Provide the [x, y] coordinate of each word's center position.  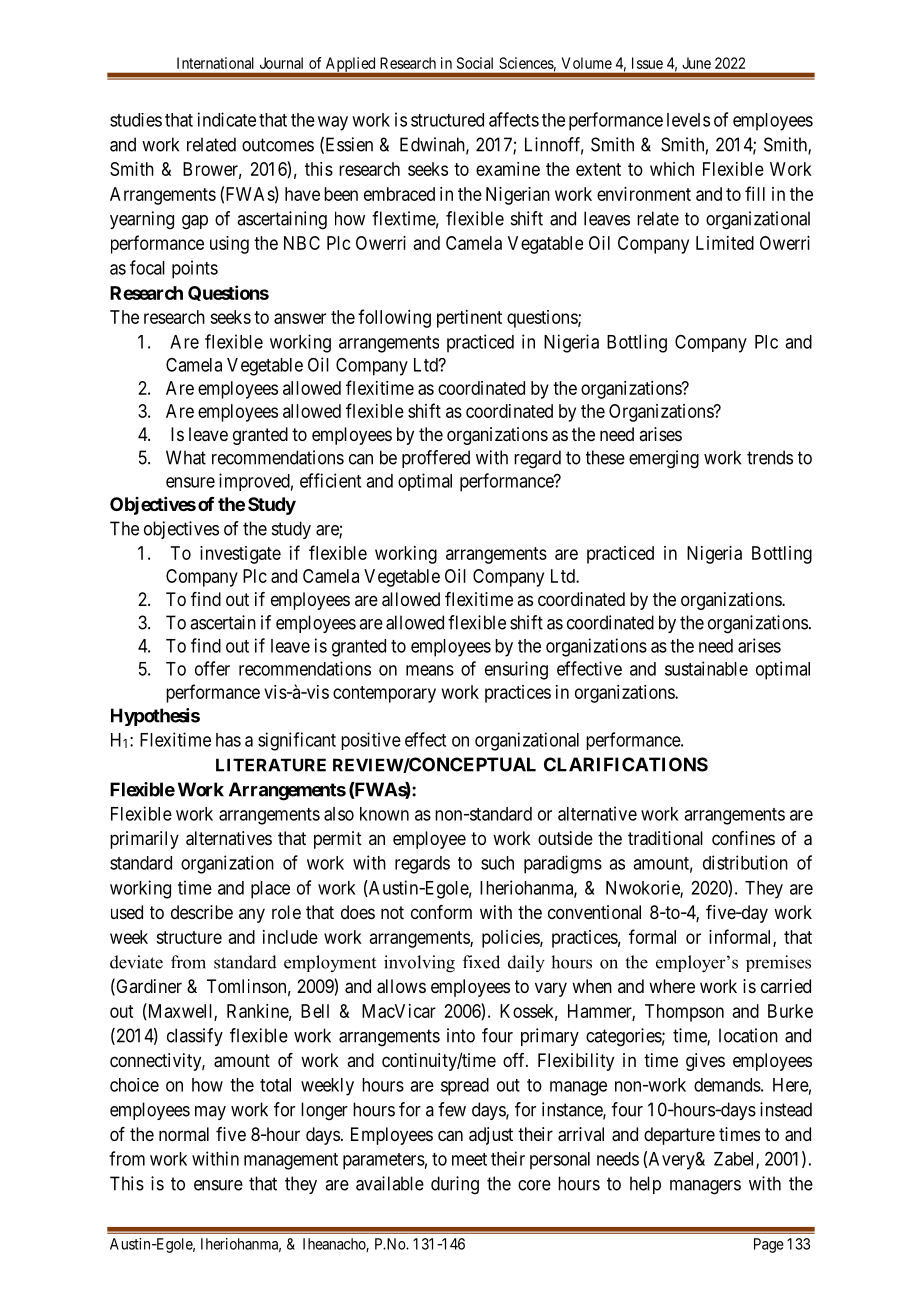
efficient [330, 480]
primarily [144, 840]
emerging [664, 459]
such [497, 863]
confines [743, 838]
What [186, 457]
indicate [227, 119]
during [455, 1185]
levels [688, 120]
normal [184, 1134]
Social [475, 63]
